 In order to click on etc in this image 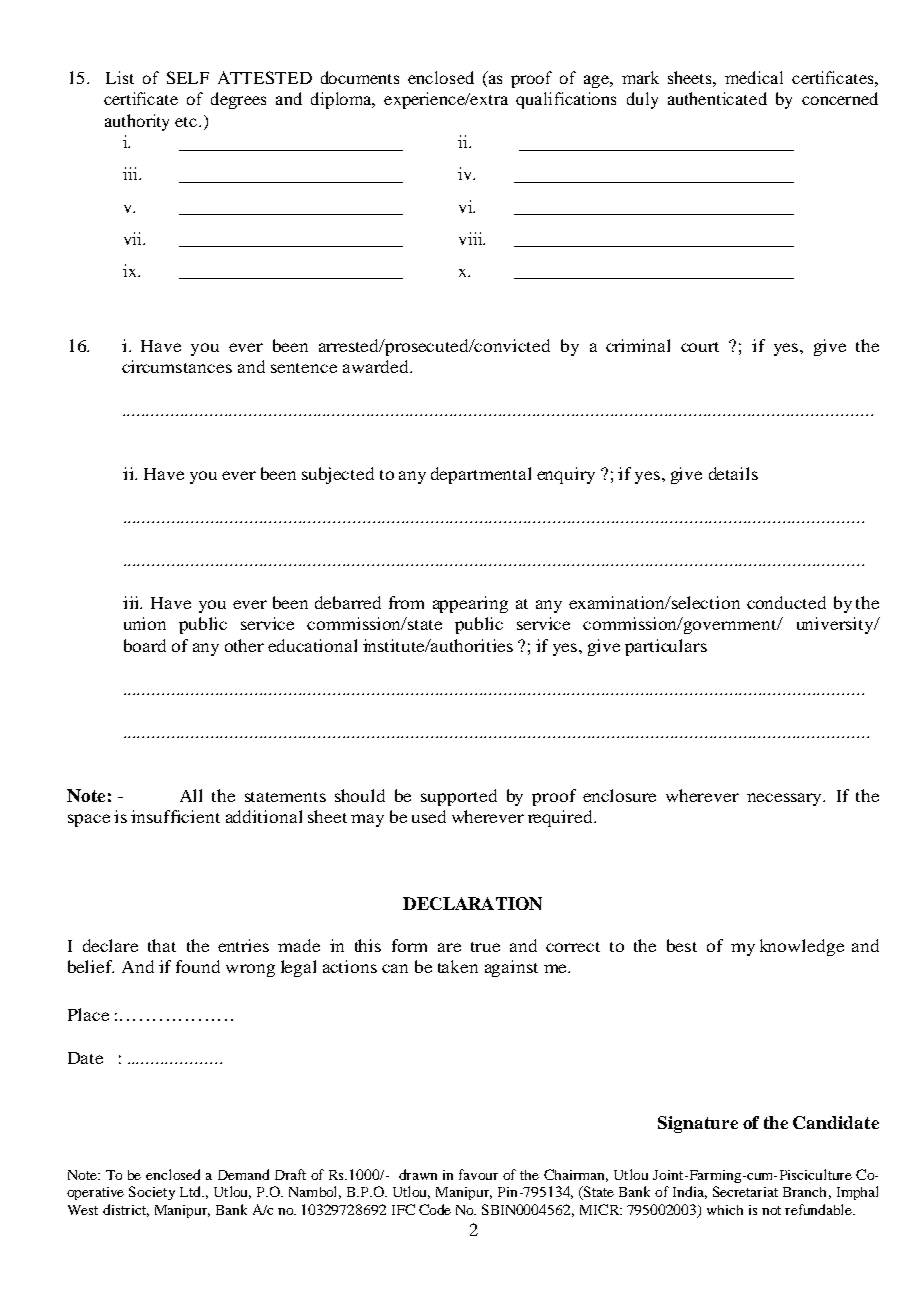, I will do `click(187, 122)`.
